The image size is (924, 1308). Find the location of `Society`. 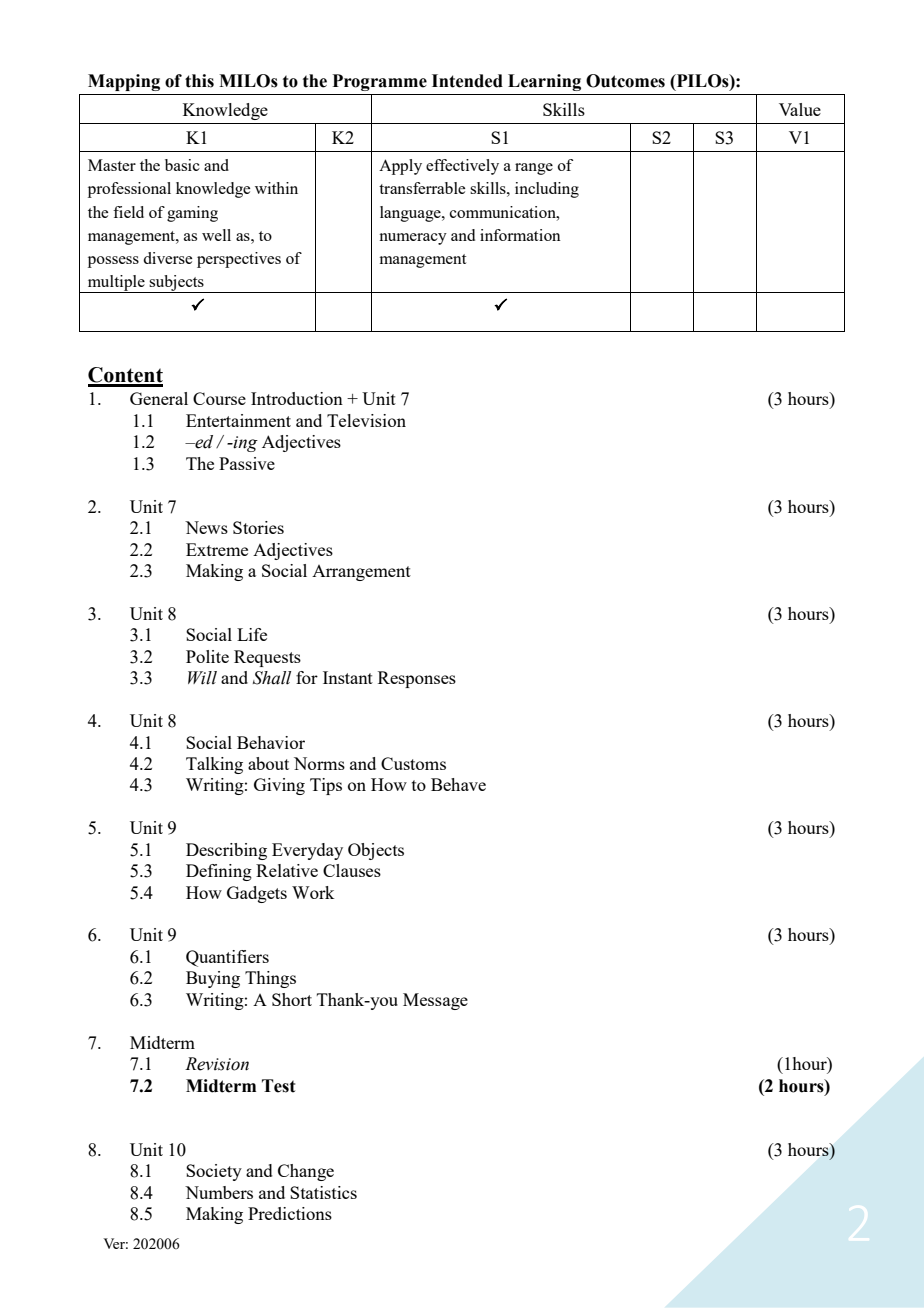

Society is located at coordinates (214, 1172).
